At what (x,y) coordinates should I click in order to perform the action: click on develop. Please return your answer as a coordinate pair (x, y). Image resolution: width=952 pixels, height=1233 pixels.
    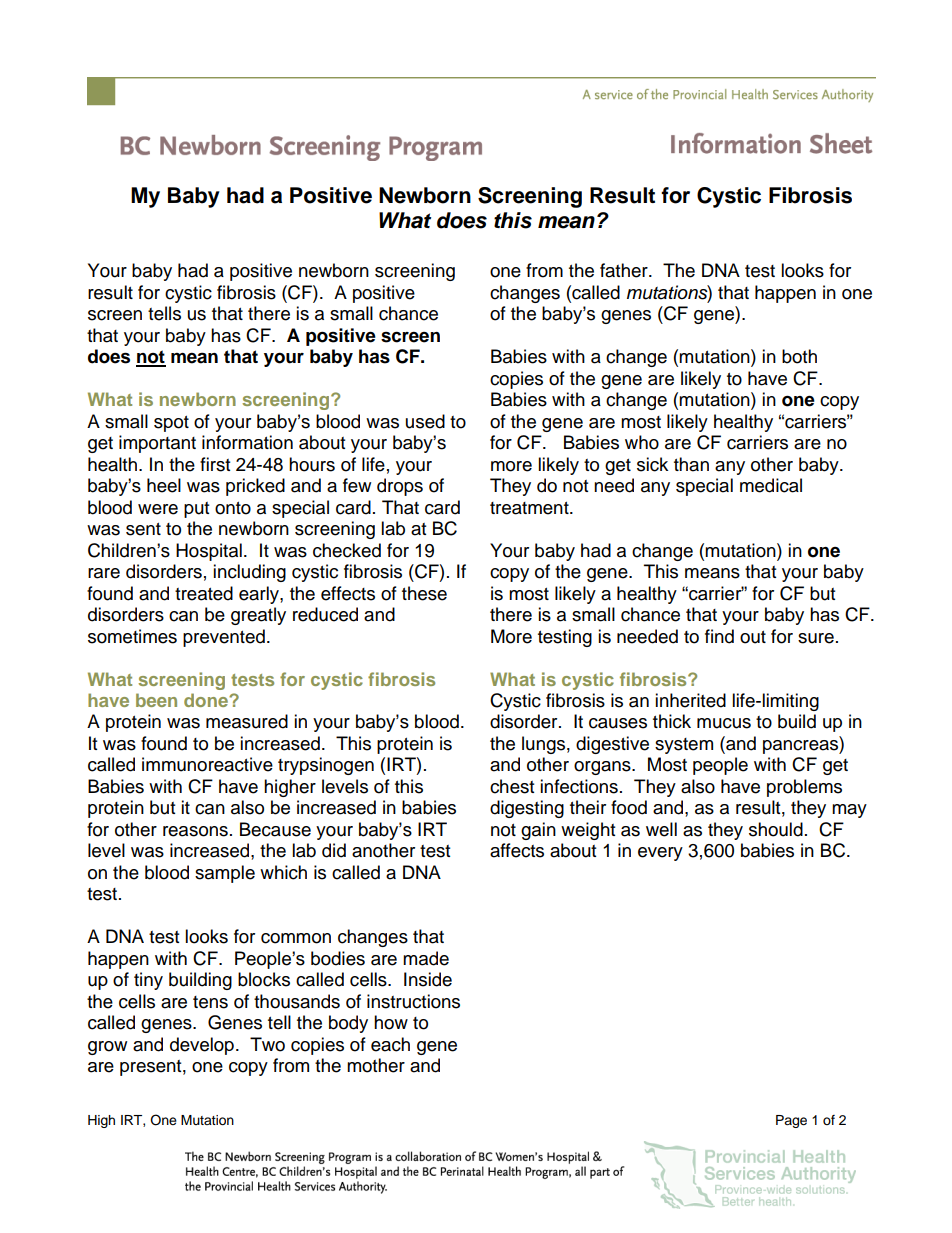
    Looking at the image, I should click on (202, 1046).
